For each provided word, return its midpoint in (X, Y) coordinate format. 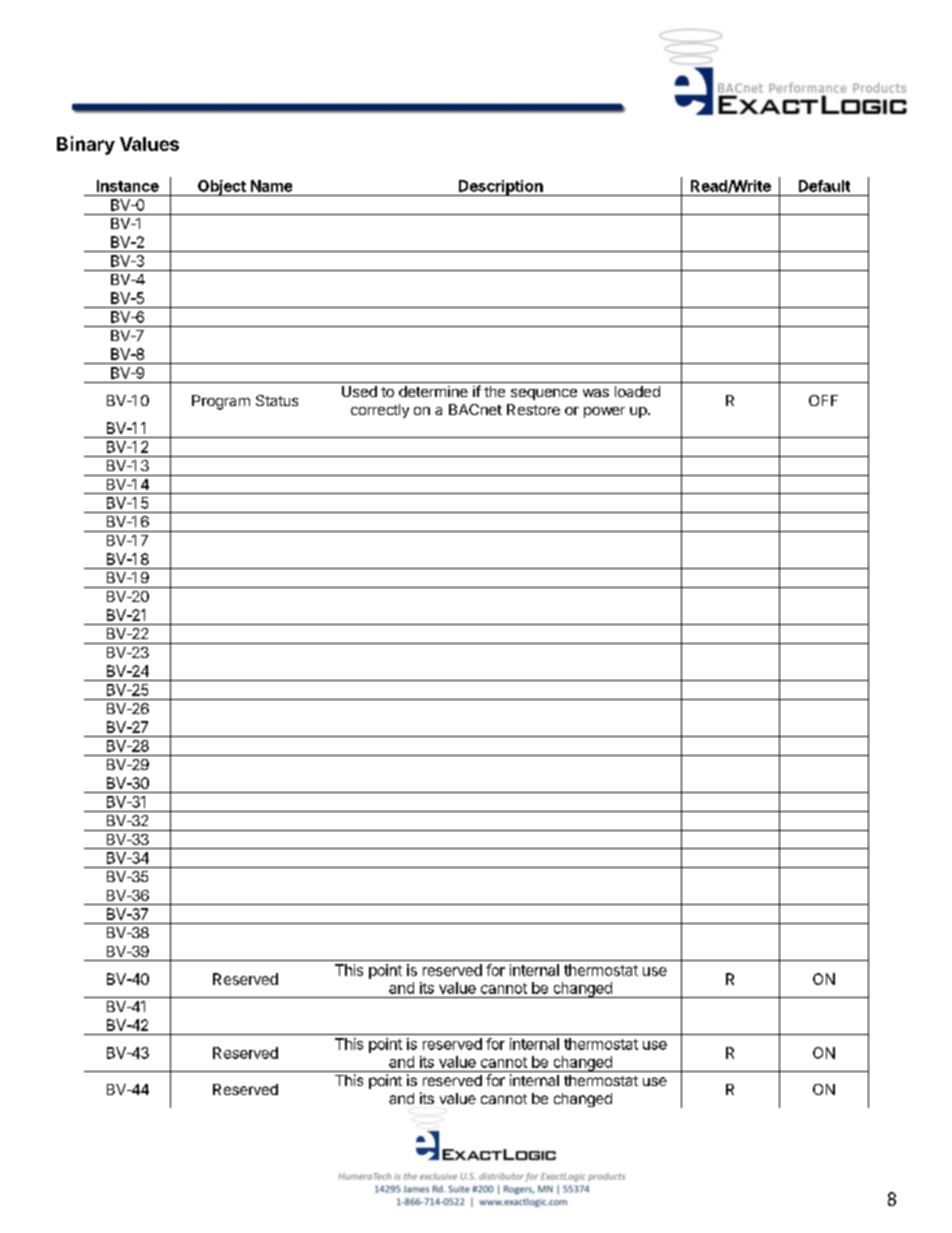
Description (501, 188)
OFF (823, 400)
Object (222, 188)
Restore (533, 409)
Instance (128, 186)
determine (433, 391)
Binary (86, 145)
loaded (637, 391)
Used (359, 391)
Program (221, 402)
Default (824, 186)
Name (271, 186)
